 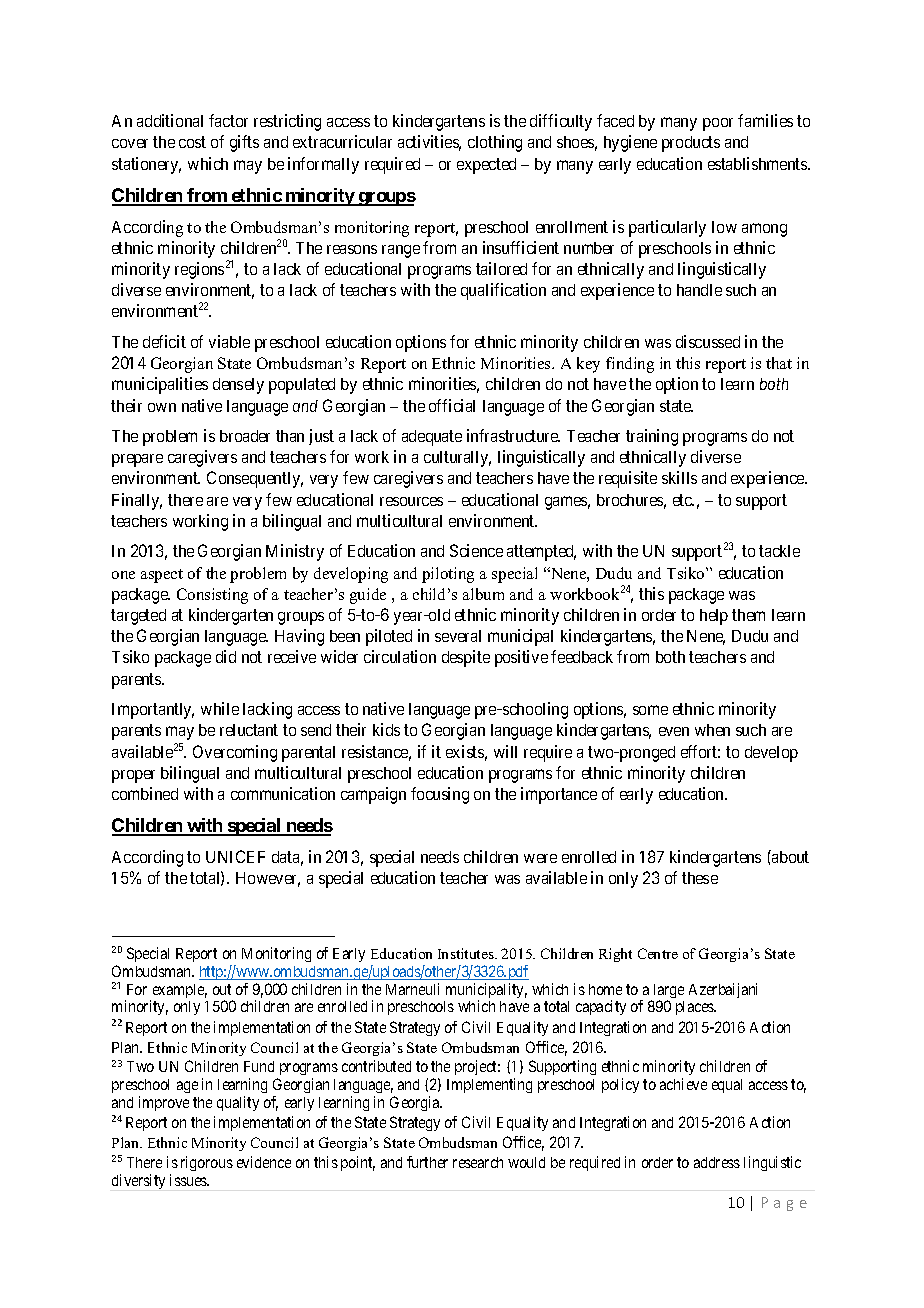 I want to click on official, so click(x=452, y=405).
